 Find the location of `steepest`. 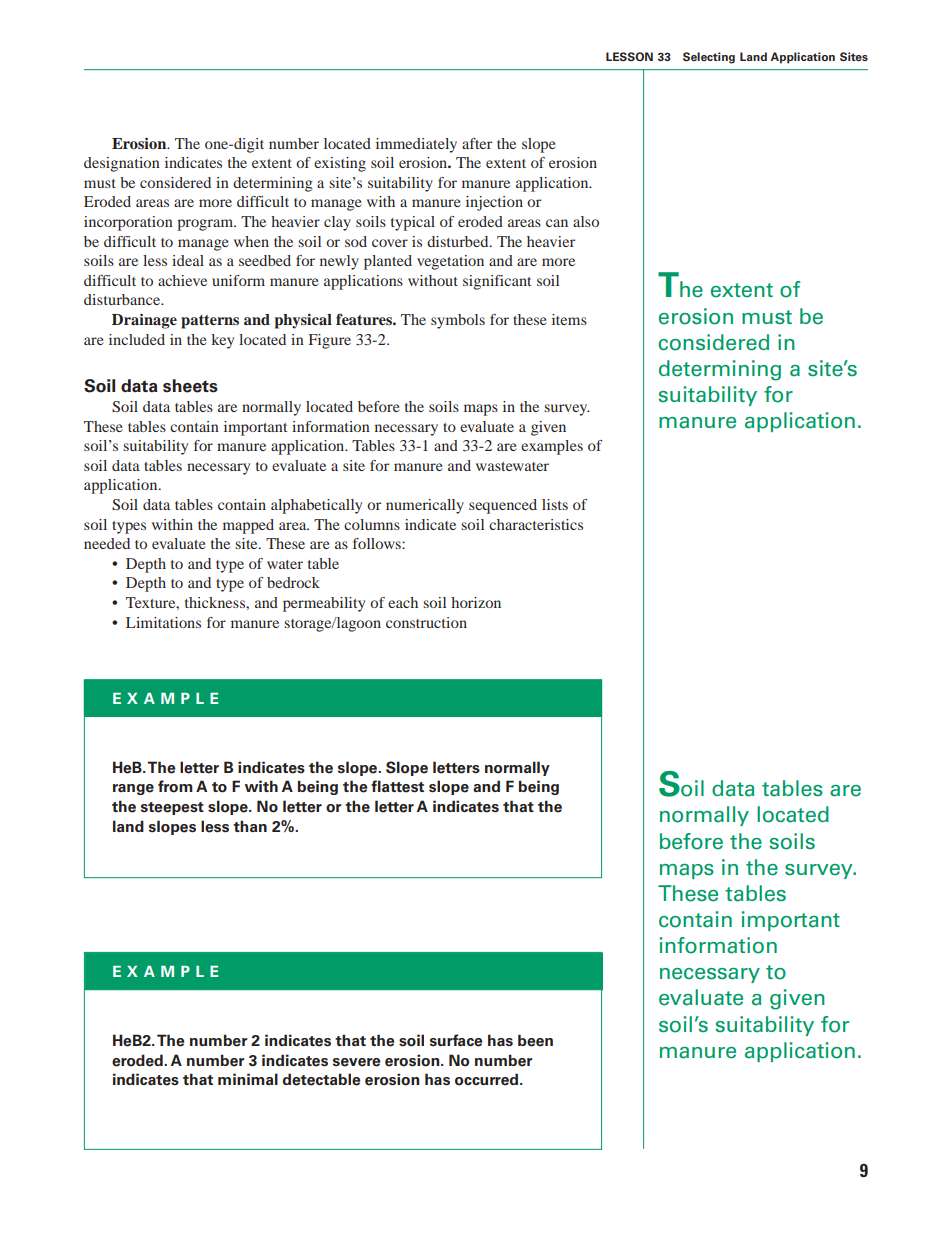

steepest is located at coordinates (172, 808).
